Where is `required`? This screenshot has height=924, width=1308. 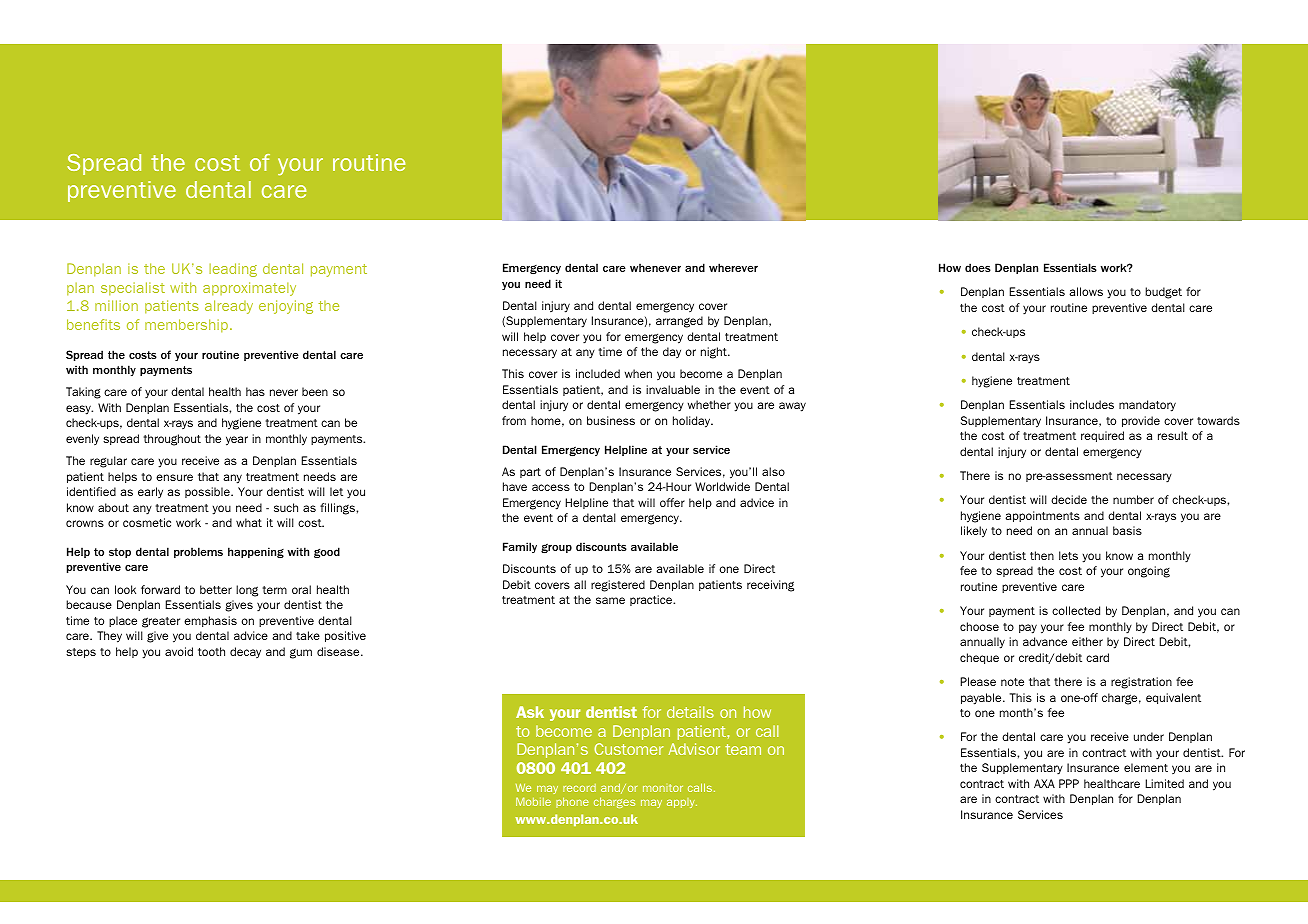
required is located at coordinates (1102, 436).
